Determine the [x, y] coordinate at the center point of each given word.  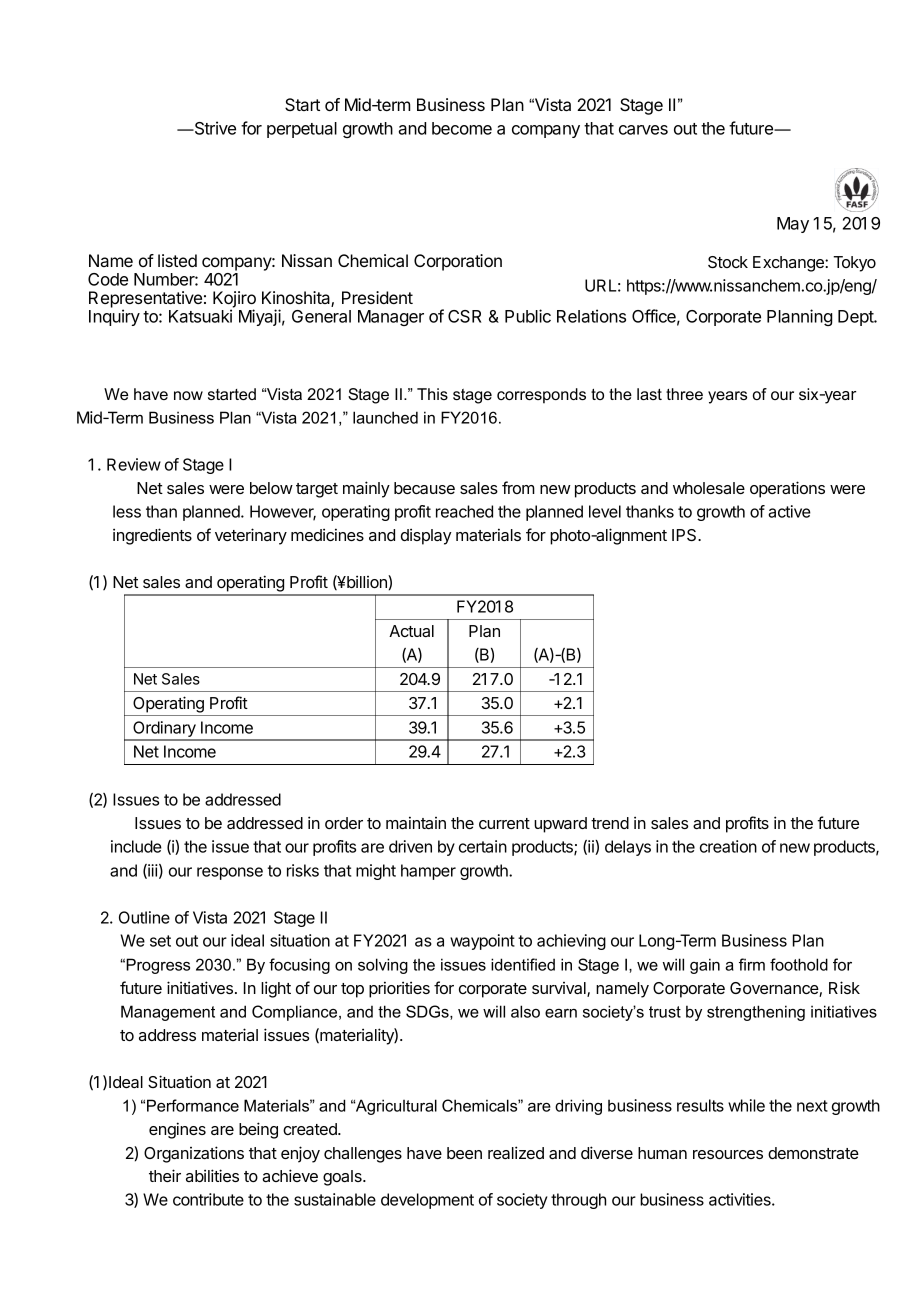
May [793, 225]
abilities [212, 1175]
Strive [214, 128]
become [462, 128]
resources [728, 1154]
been [464, 1153]
